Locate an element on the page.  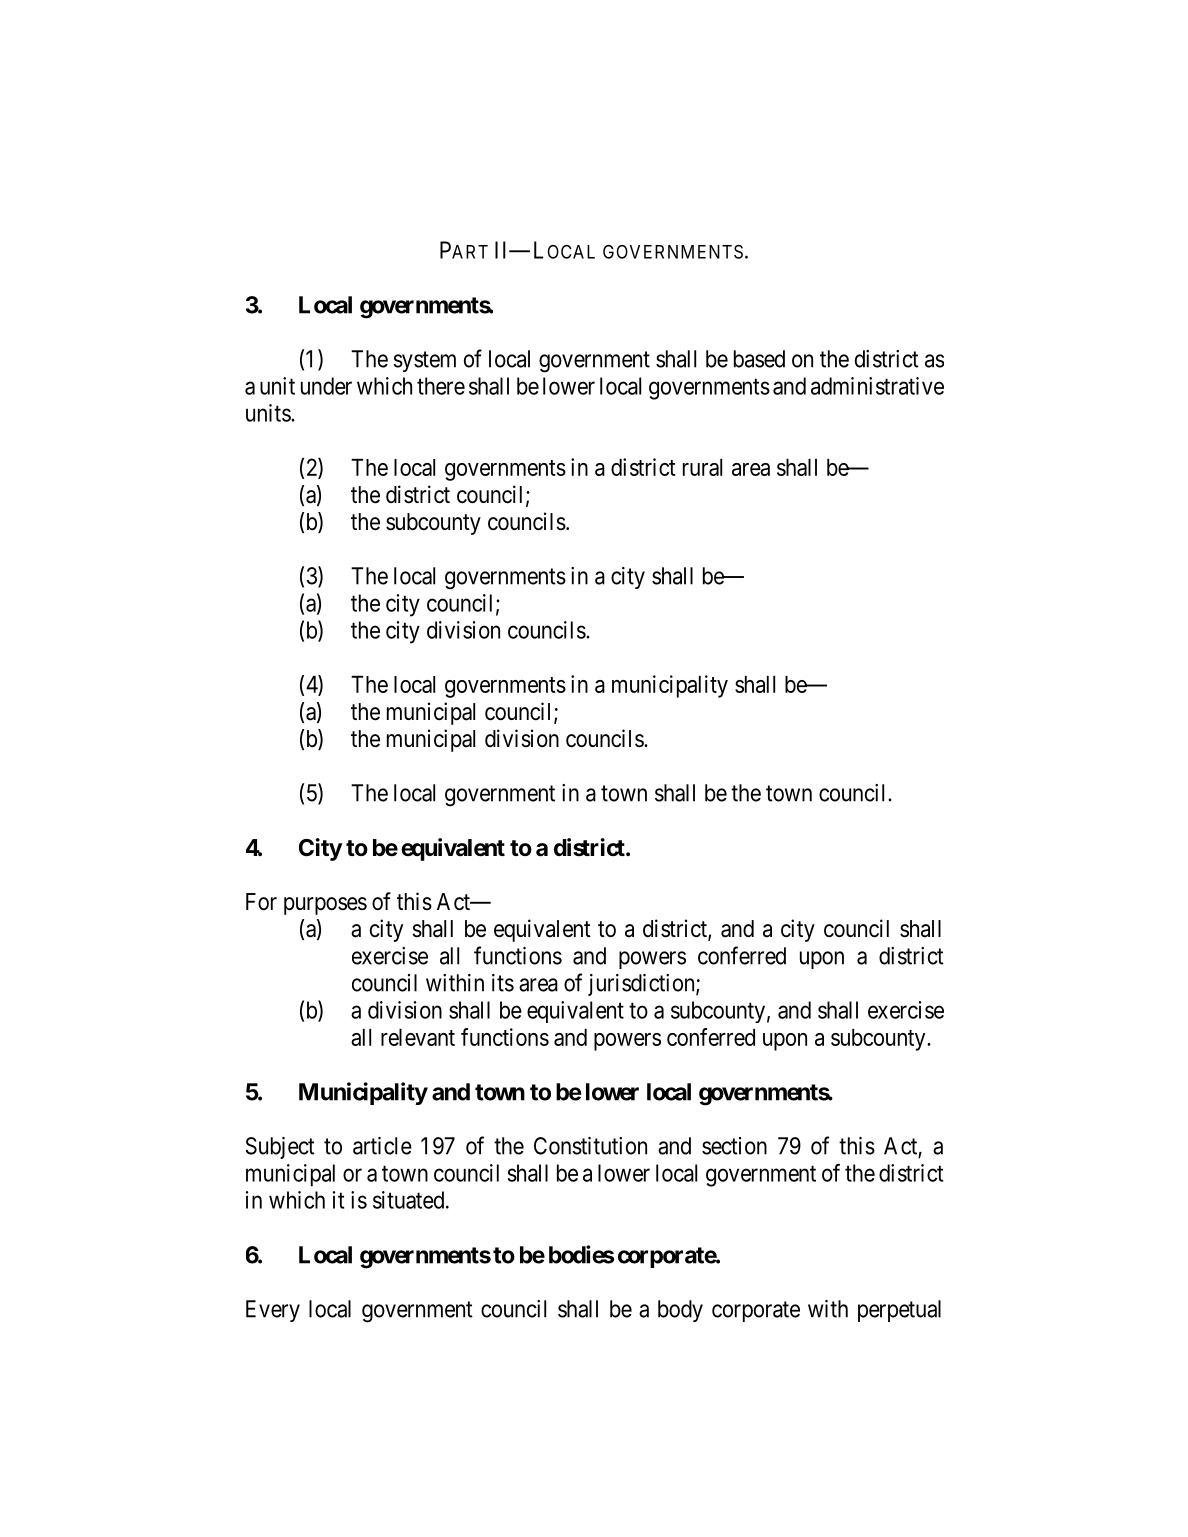
Every is located at coordinates (273, 1311).
